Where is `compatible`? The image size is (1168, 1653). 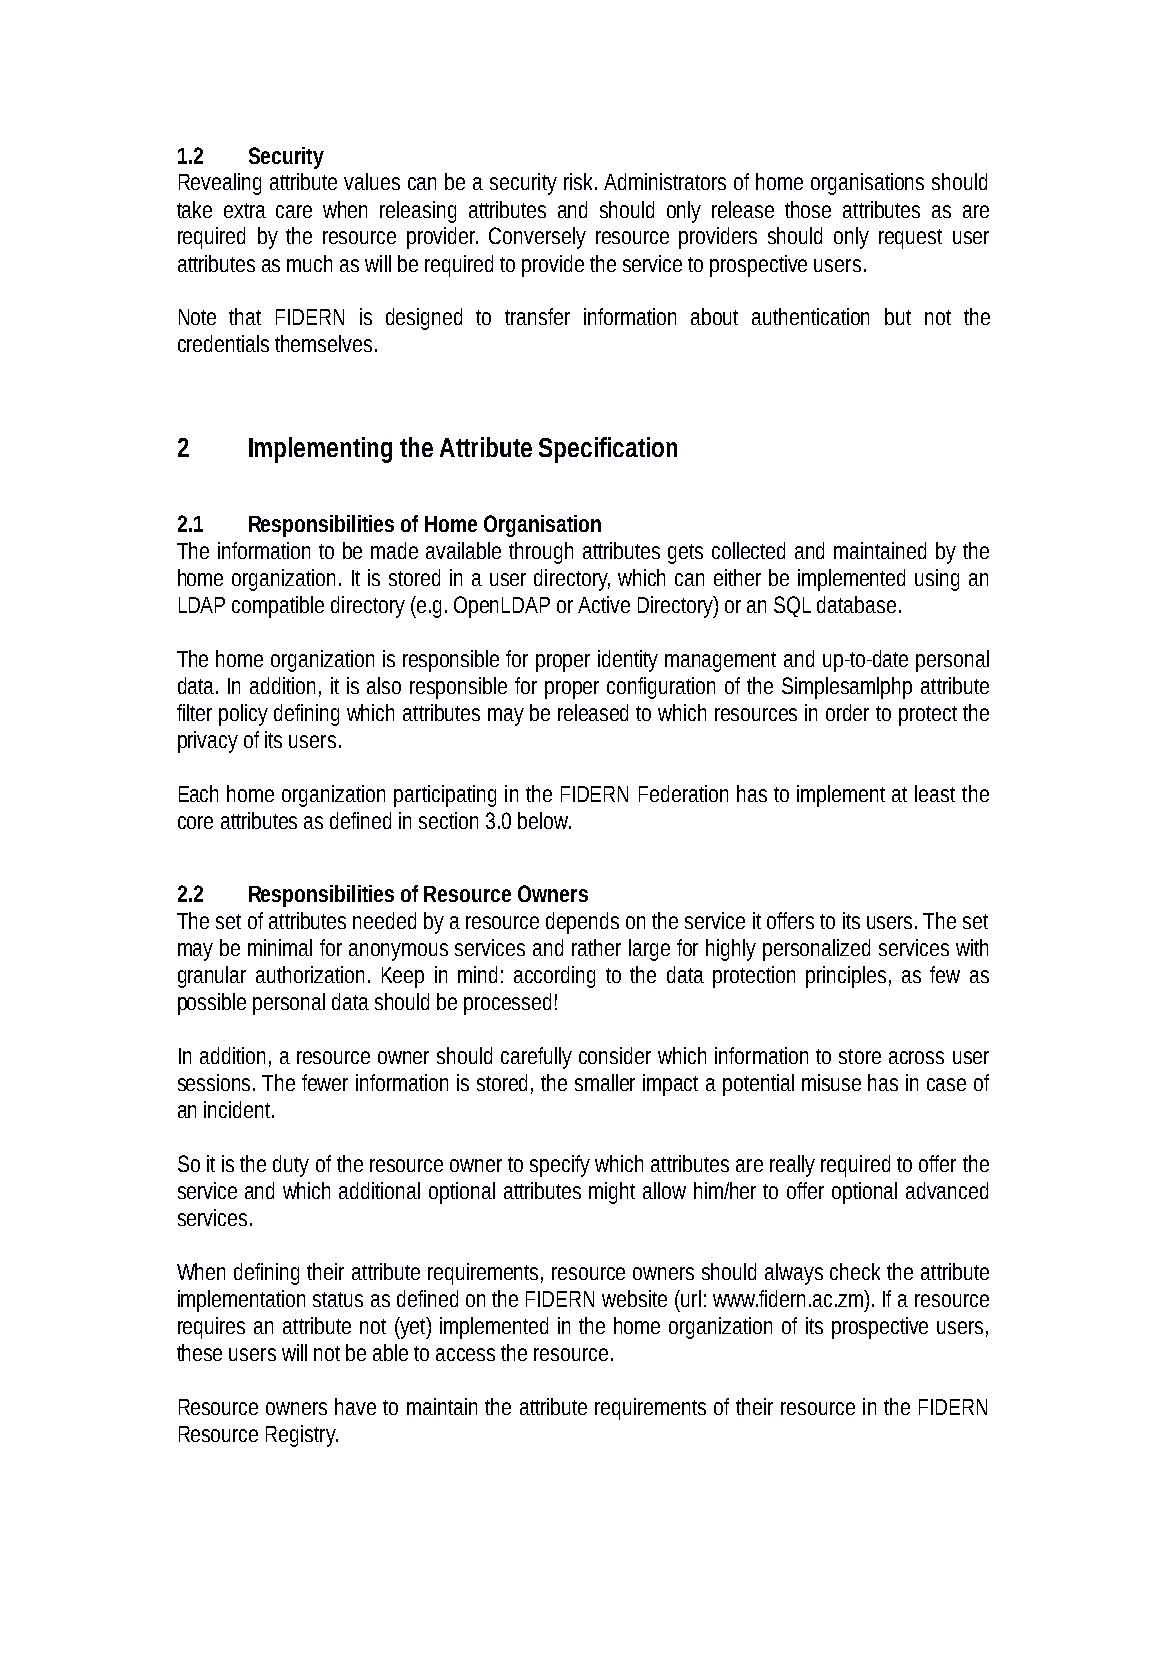
compatible is located at coordinates (278, 607).
